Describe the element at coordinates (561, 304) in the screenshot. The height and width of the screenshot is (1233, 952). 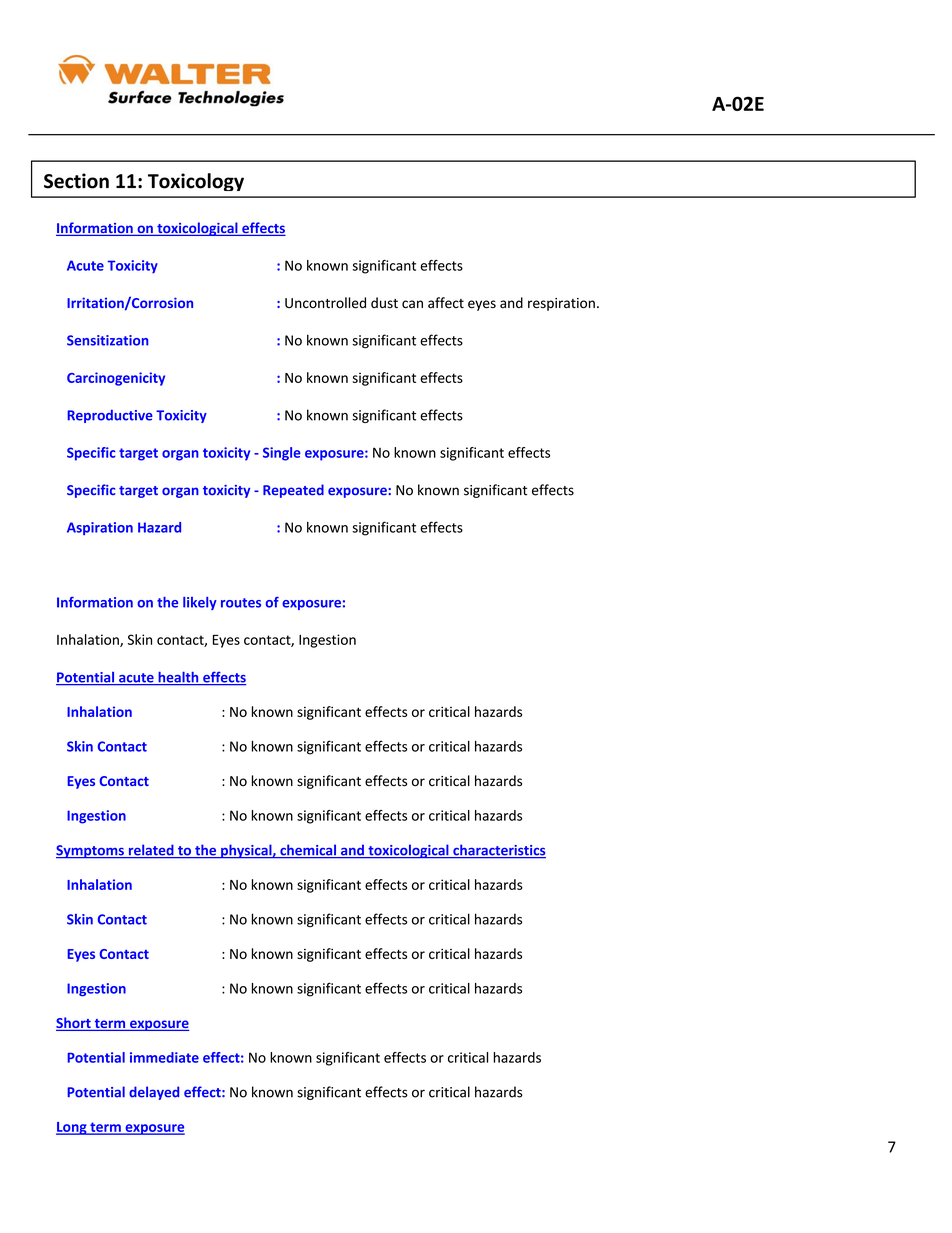
I see `respiration` at that location.
